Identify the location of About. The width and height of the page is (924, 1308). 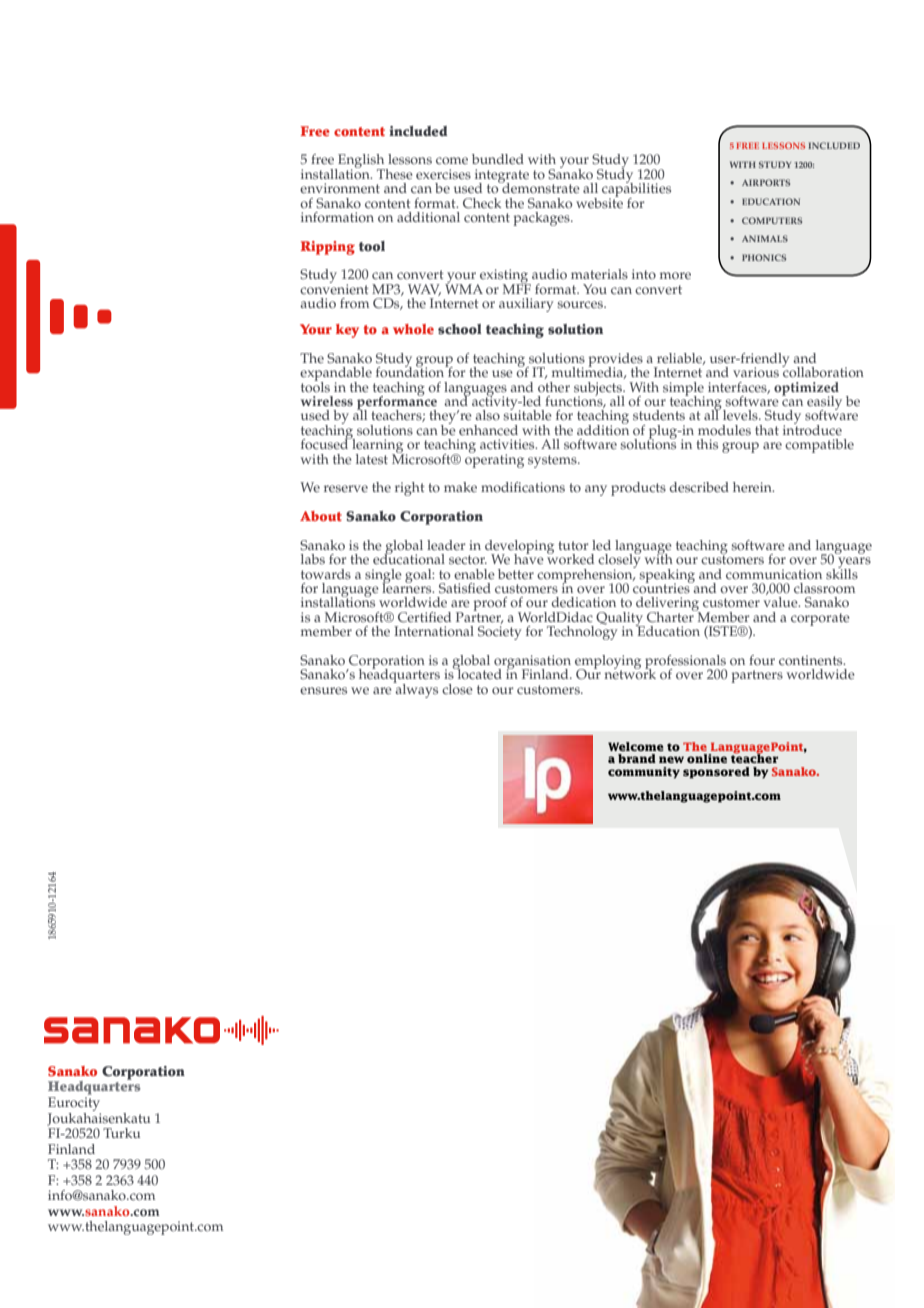
(321, 516).
